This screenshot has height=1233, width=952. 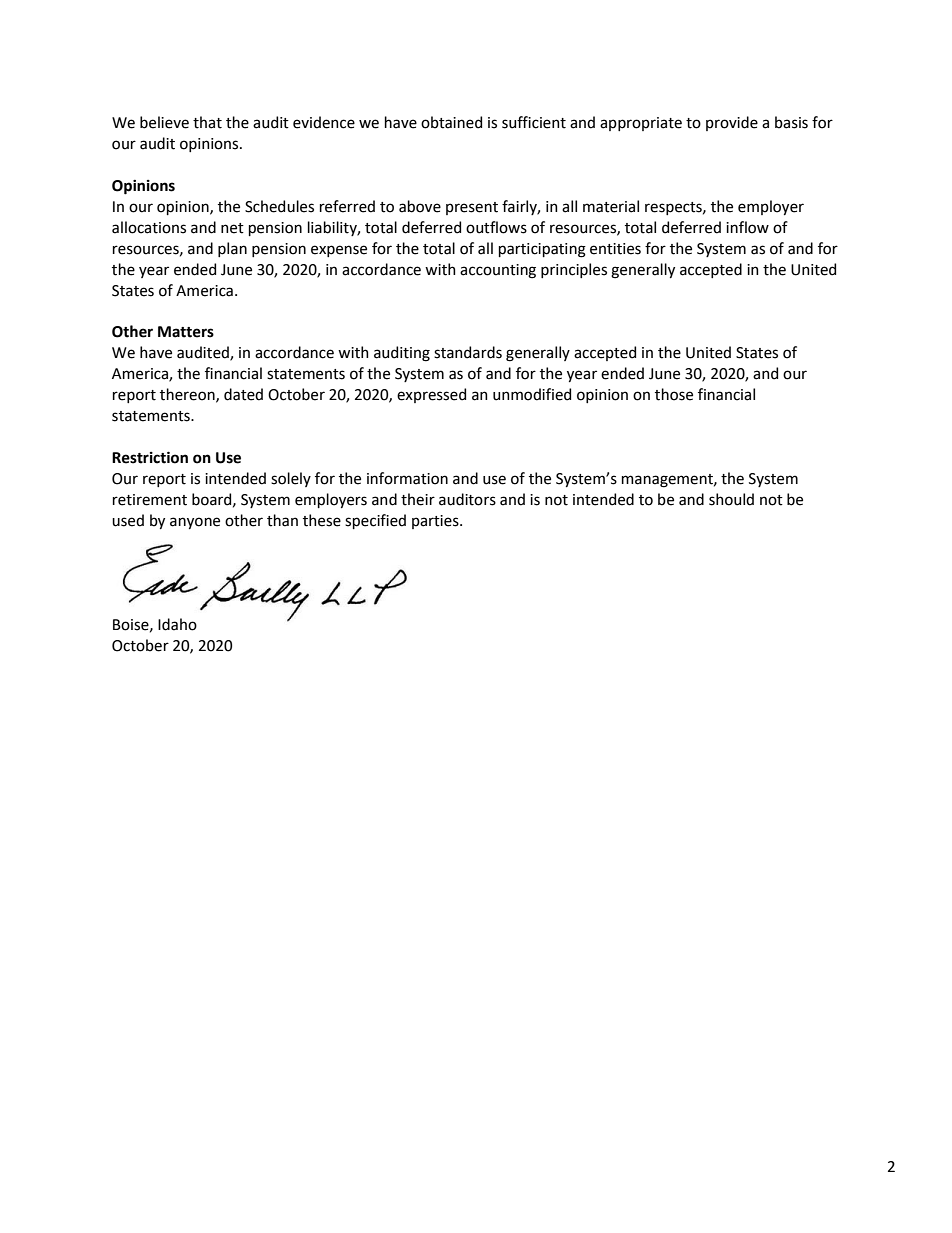 I want to click on that, so click(x=207, y=122).
